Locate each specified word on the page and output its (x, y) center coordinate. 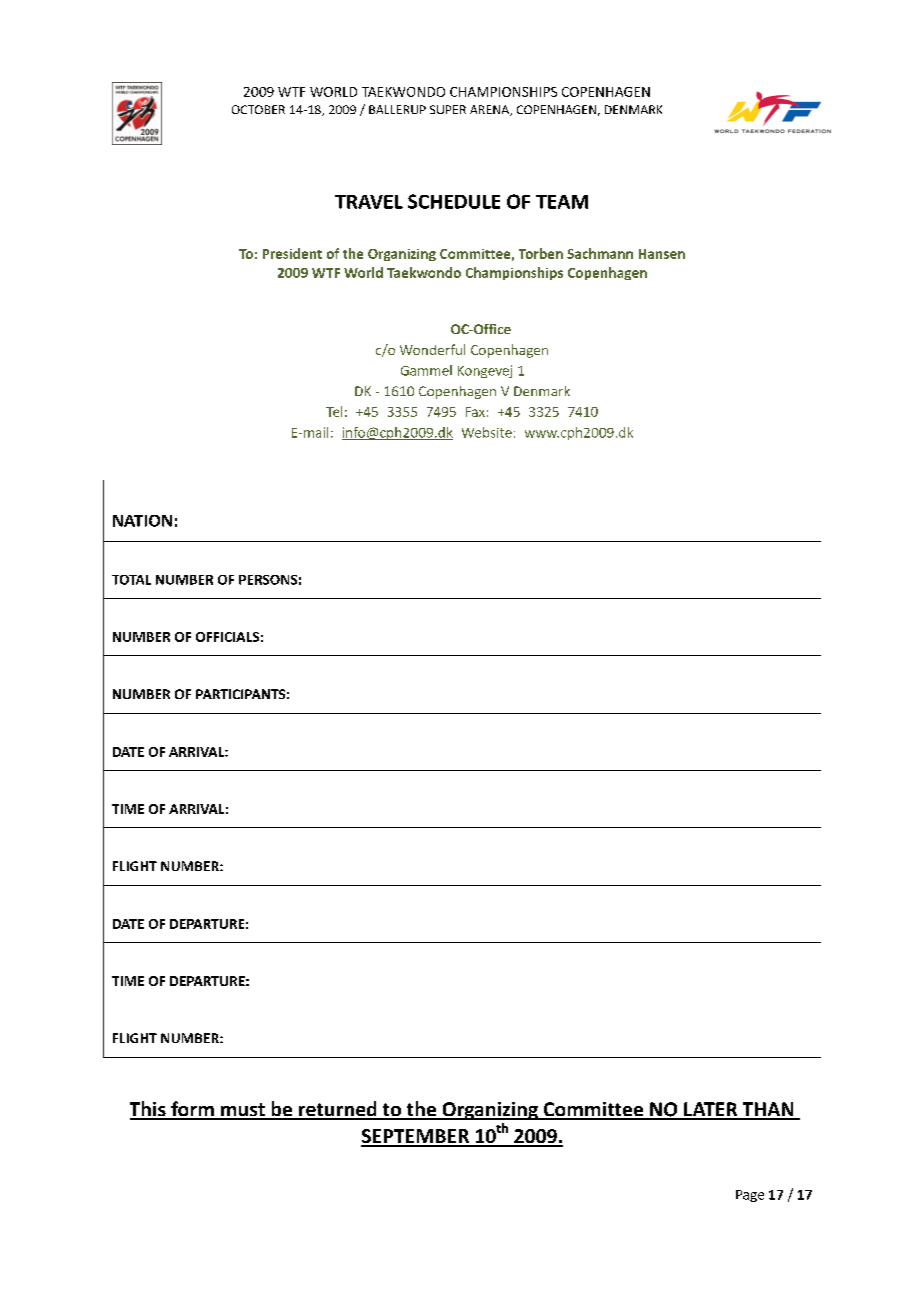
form (192, 1110)
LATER (711, 1110)
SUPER (448, 109)
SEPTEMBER (416, 1137)
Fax (475, 412)
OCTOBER (258, 109)
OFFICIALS (227, 637)
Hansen (662, 254)
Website (487, 432)
